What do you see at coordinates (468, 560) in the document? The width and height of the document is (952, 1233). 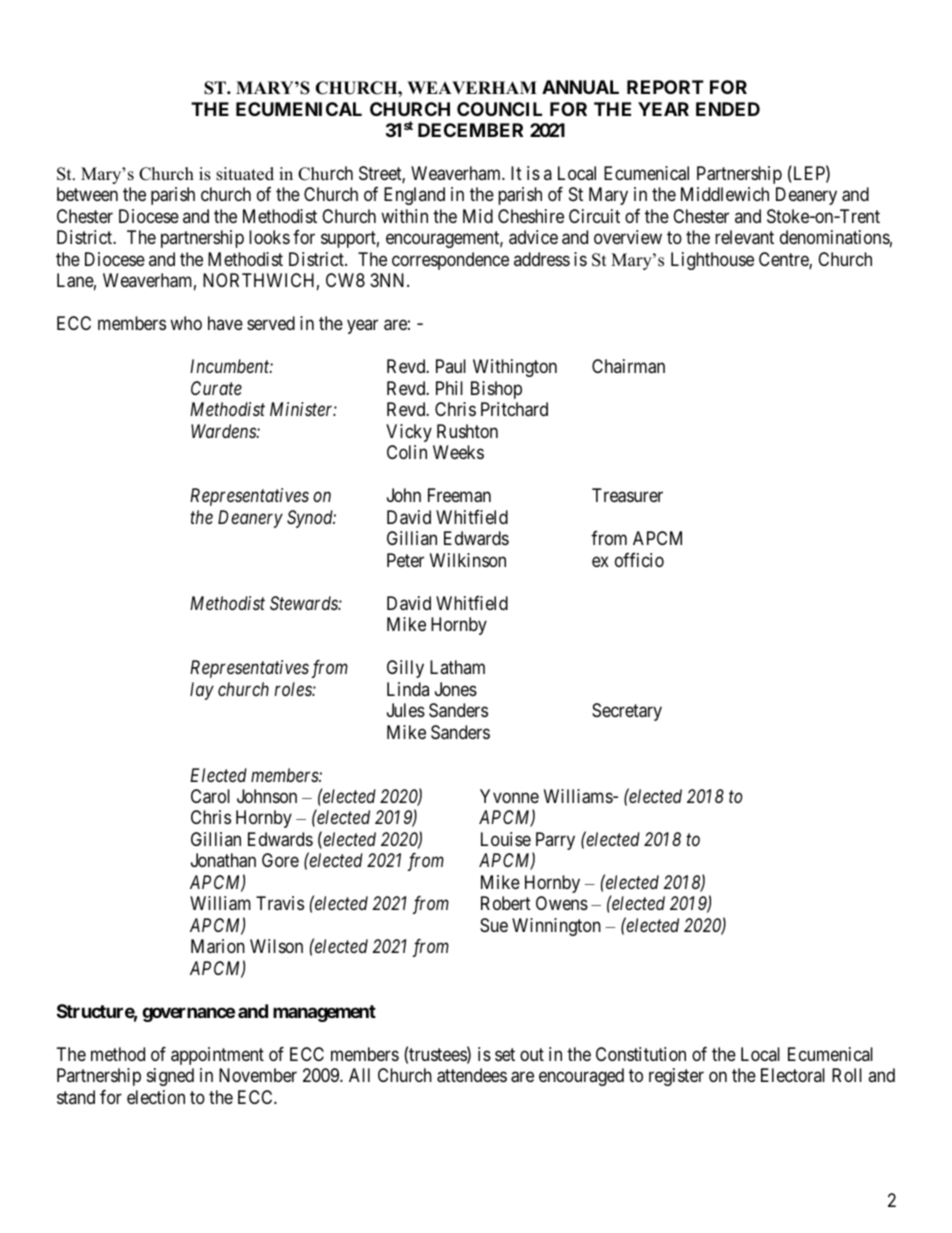 I see `Wilkinson` at bounding box center [468, 560].
